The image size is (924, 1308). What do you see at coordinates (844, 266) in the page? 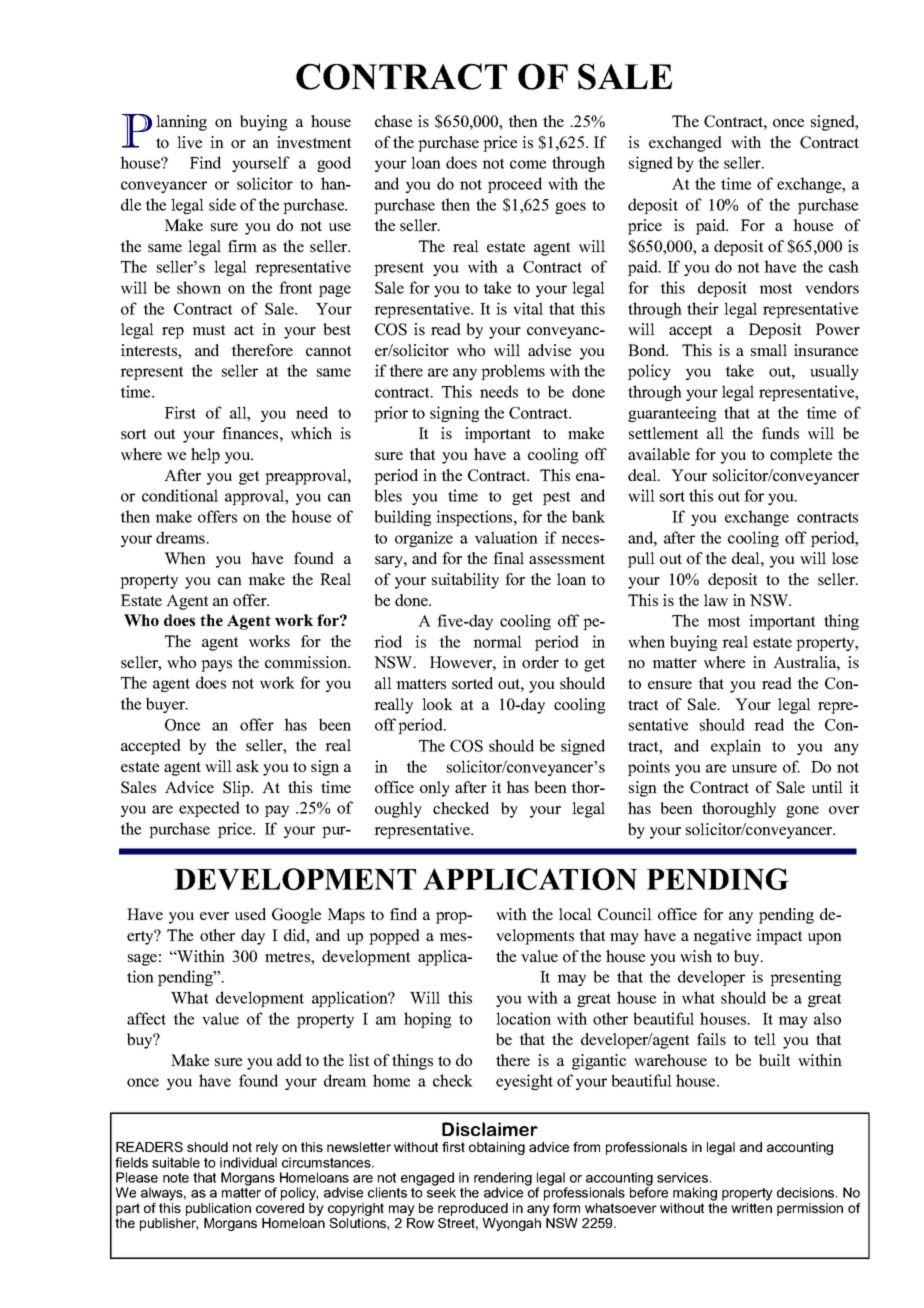
I see `cash` at bounding box center [844, 266].
